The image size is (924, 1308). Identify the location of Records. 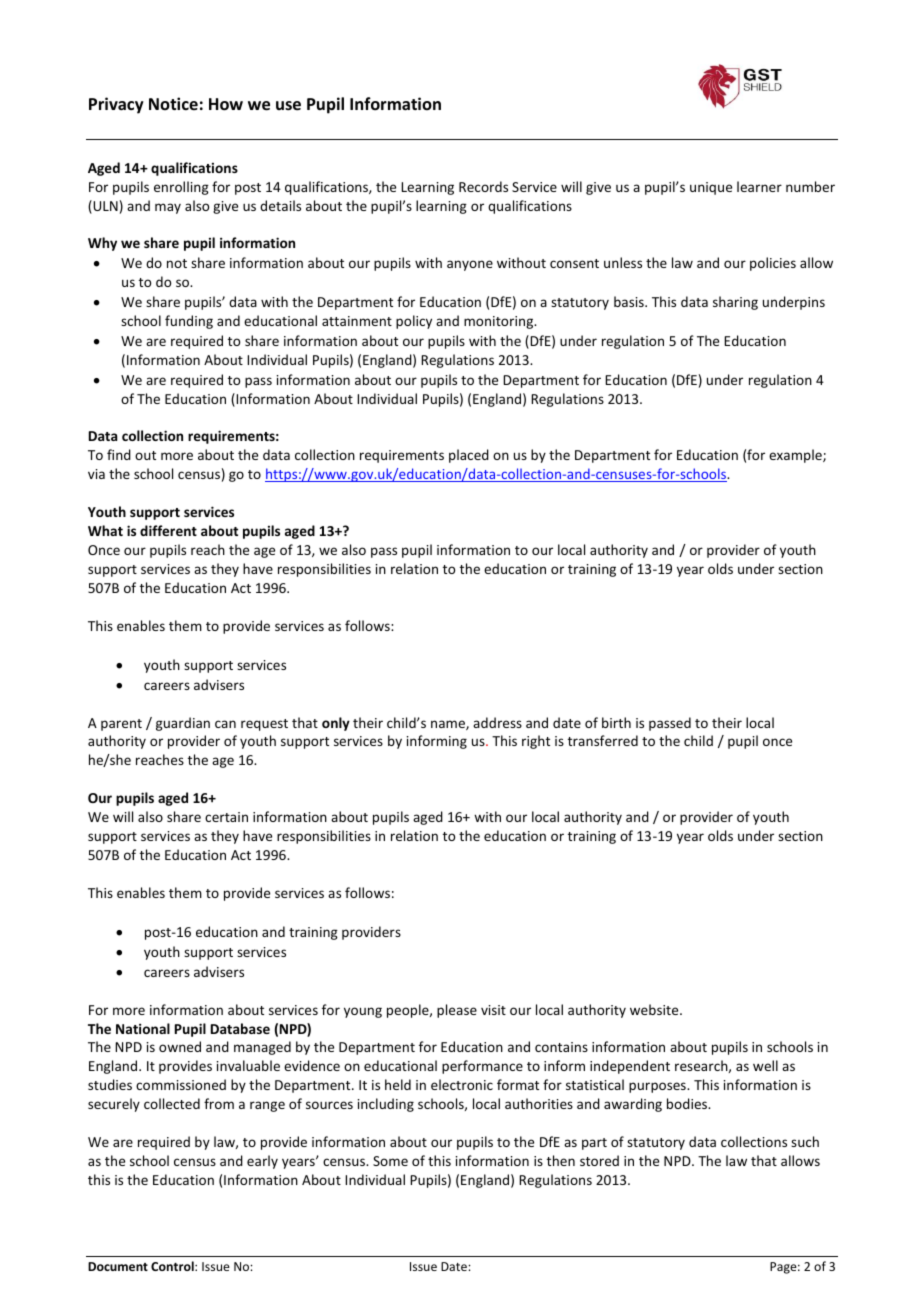
(483, 186).
